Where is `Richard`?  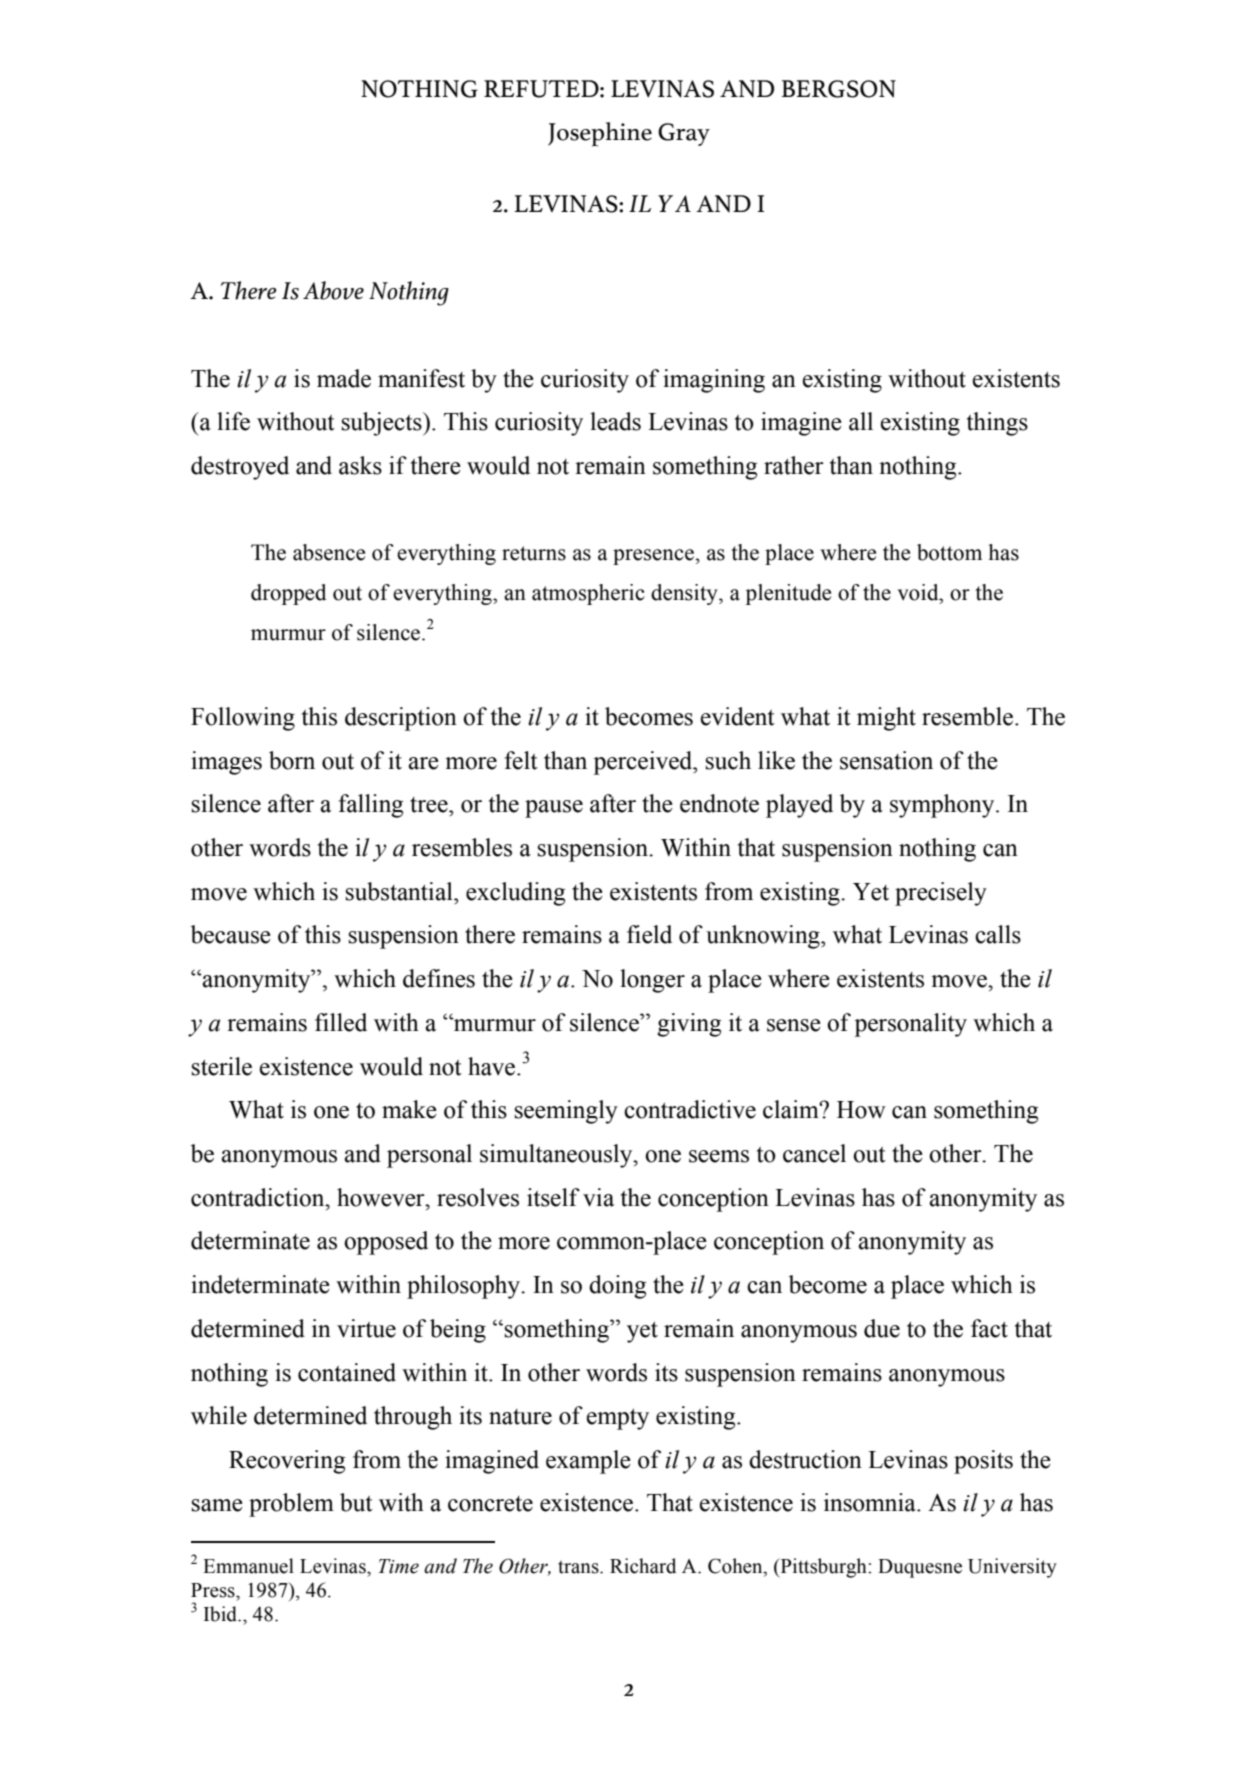
Richard is located at coordinates (643, 1566).
